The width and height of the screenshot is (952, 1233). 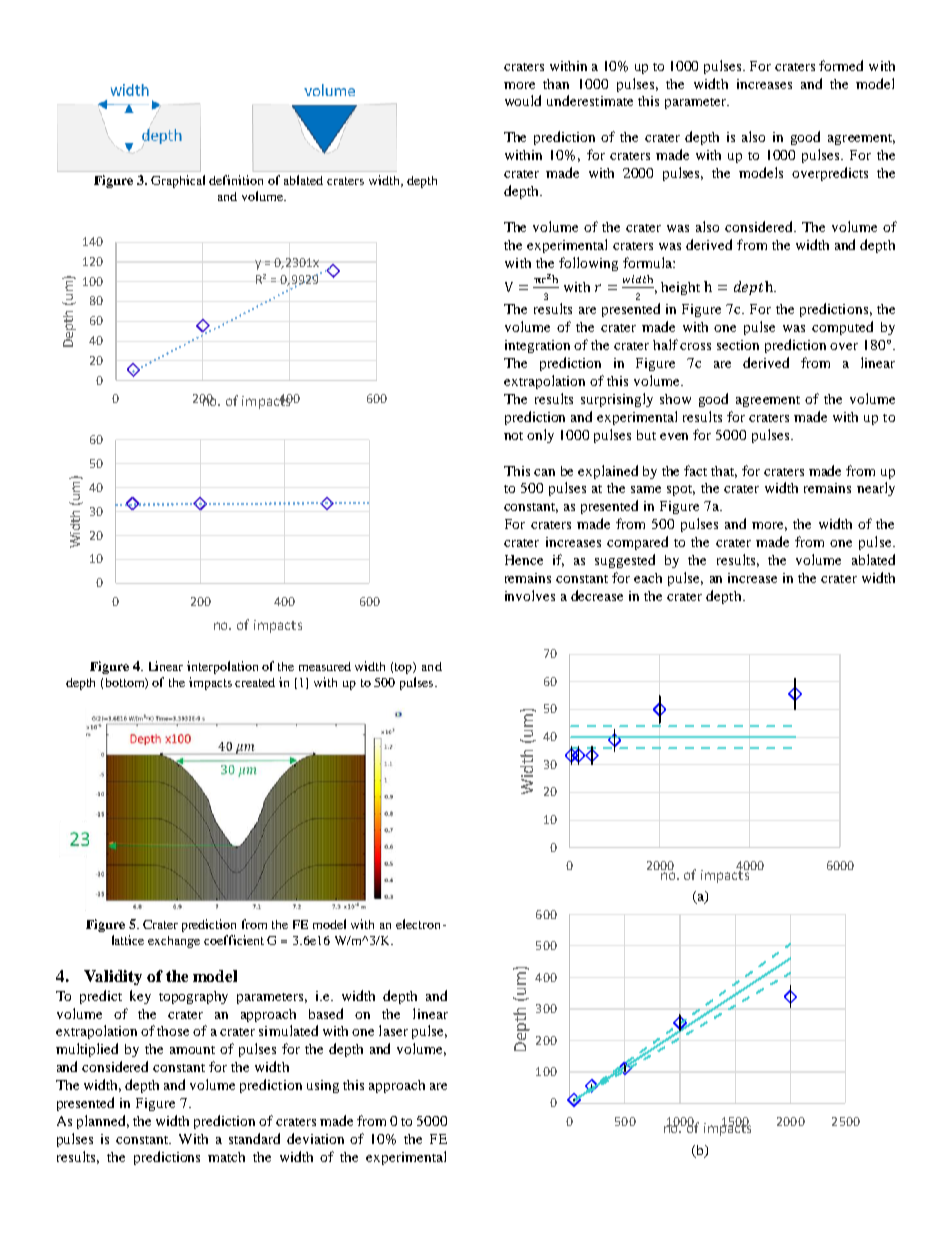 What do you see at coordinates (648, 578) in the screenshot?
I see `each` at bounding box center [648, 578].
